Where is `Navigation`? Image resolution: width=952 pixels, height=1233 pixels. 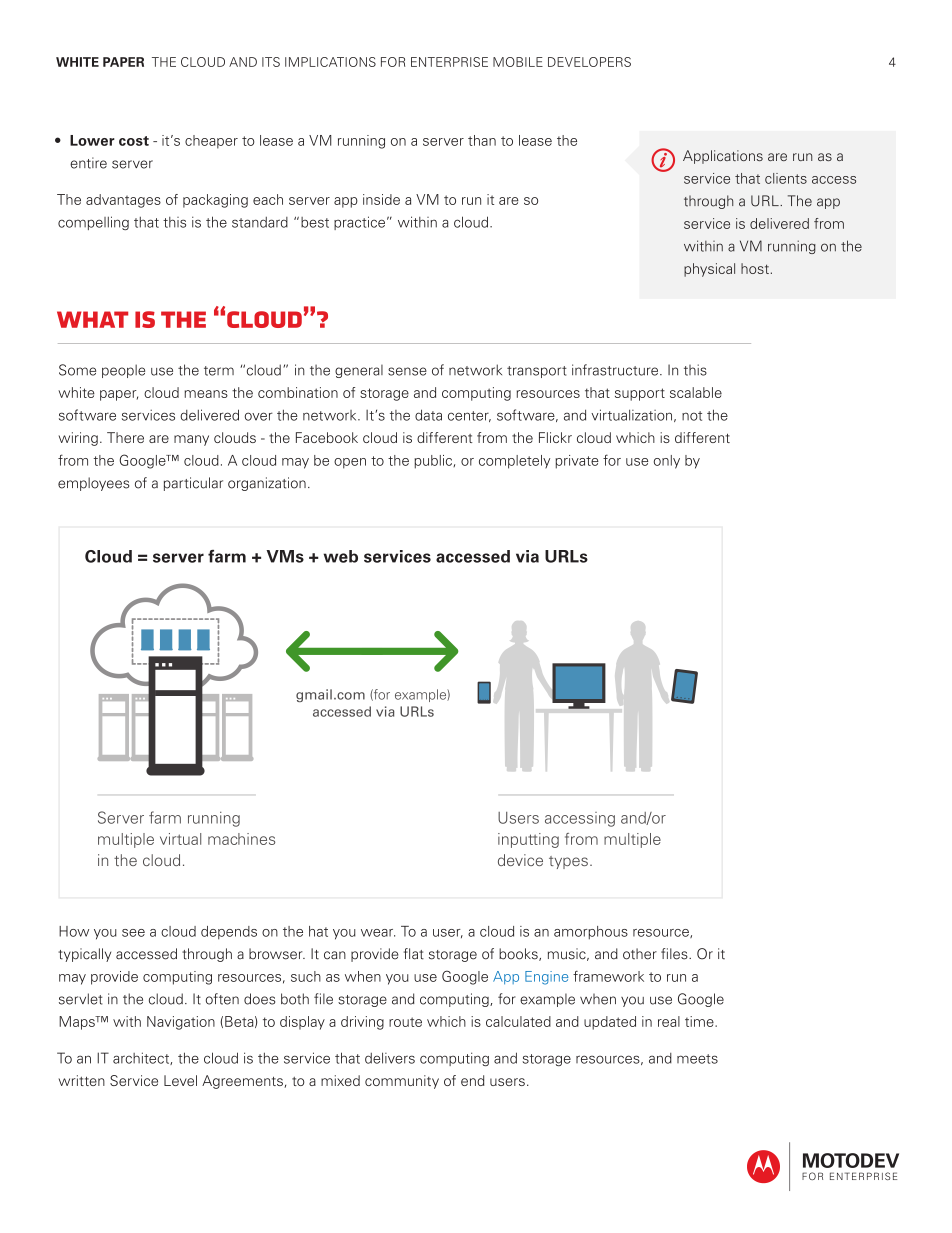
Navigation is located at coordinates (181, 1023).
